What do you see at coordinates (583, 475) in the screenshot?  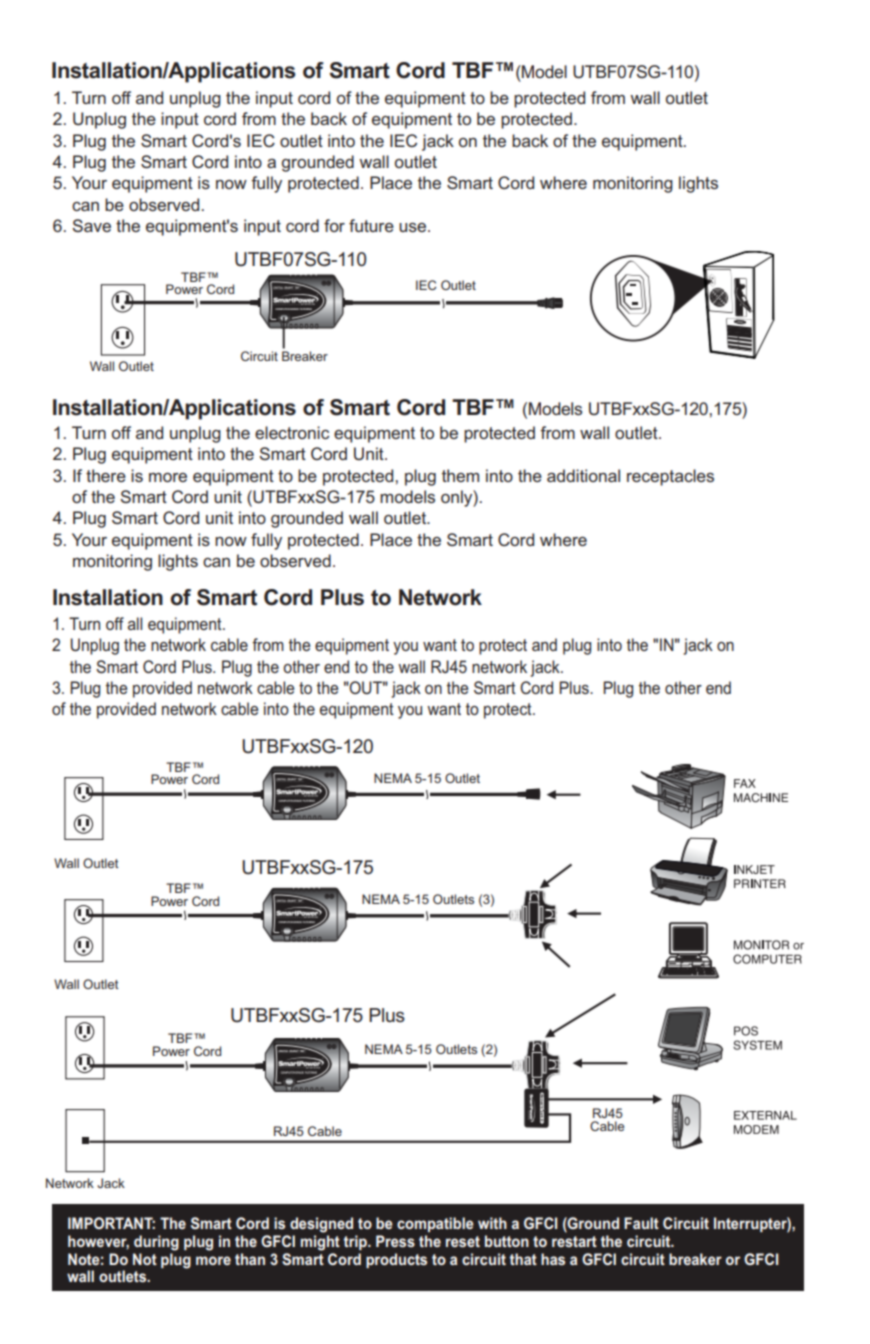 I see `additional` at bounding box center [583, 475].
